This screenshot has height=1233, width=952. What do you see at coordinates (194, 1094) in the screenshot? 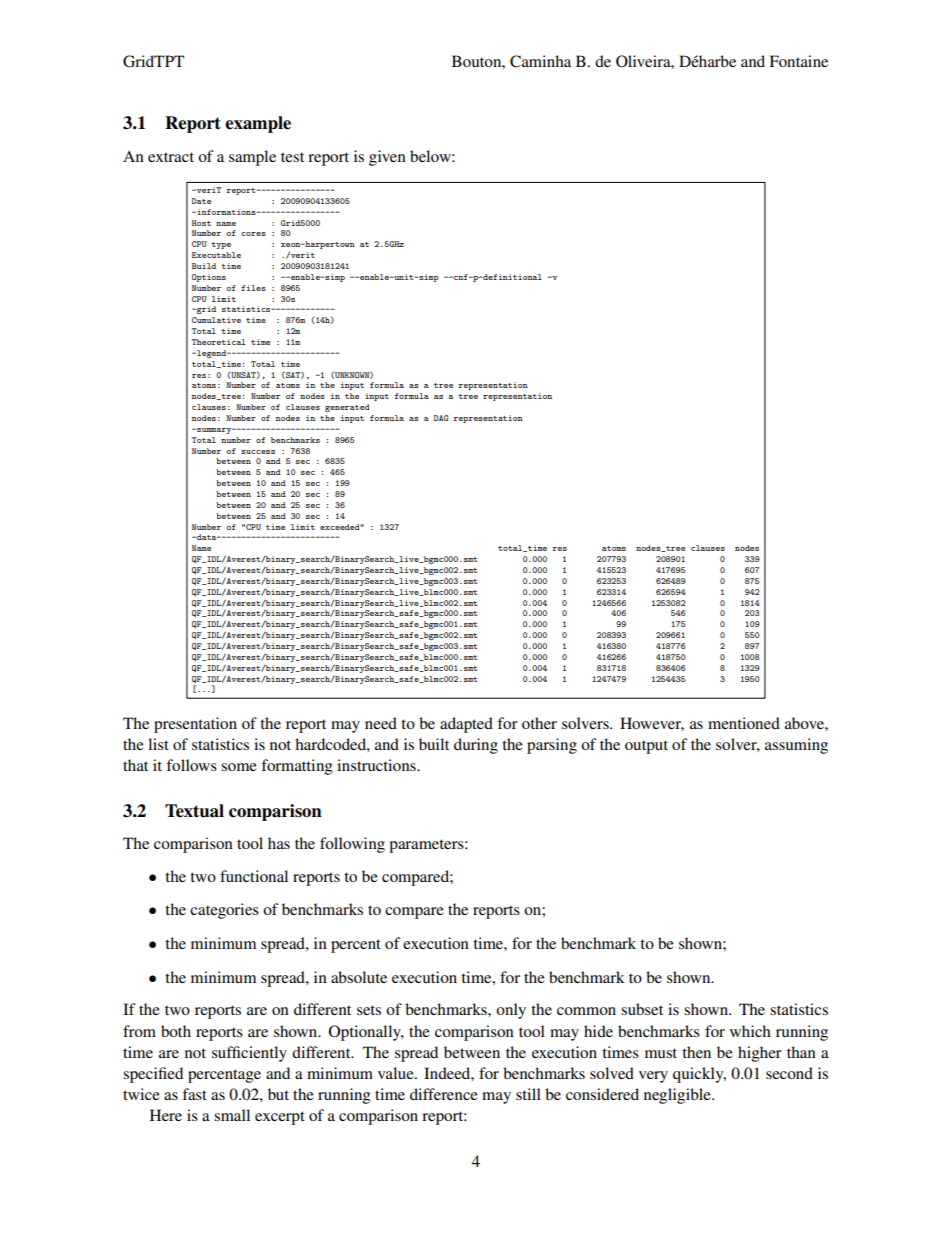
I see `fast` at bounding box center [194, 1094].
